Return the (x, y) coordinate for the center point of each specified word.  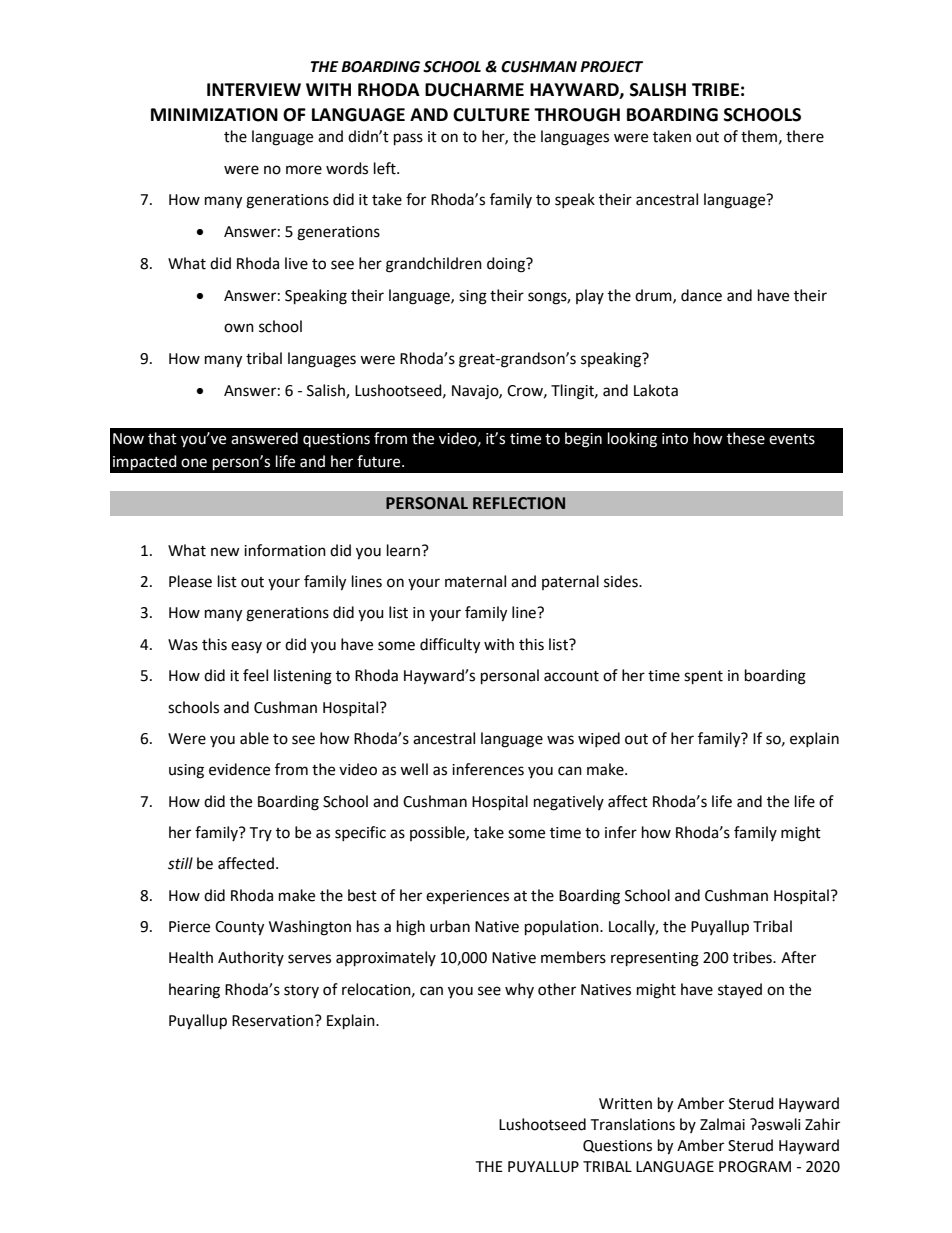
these (746, 438)
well (414, 769)
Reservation (272, 1021)
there (805, 136)
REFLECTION (519, 503)
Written (625, 1104)
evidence (239, 769)
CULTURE (491, 115)
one (194, 463)
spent (703, 678)
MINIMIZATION (214, 115)
